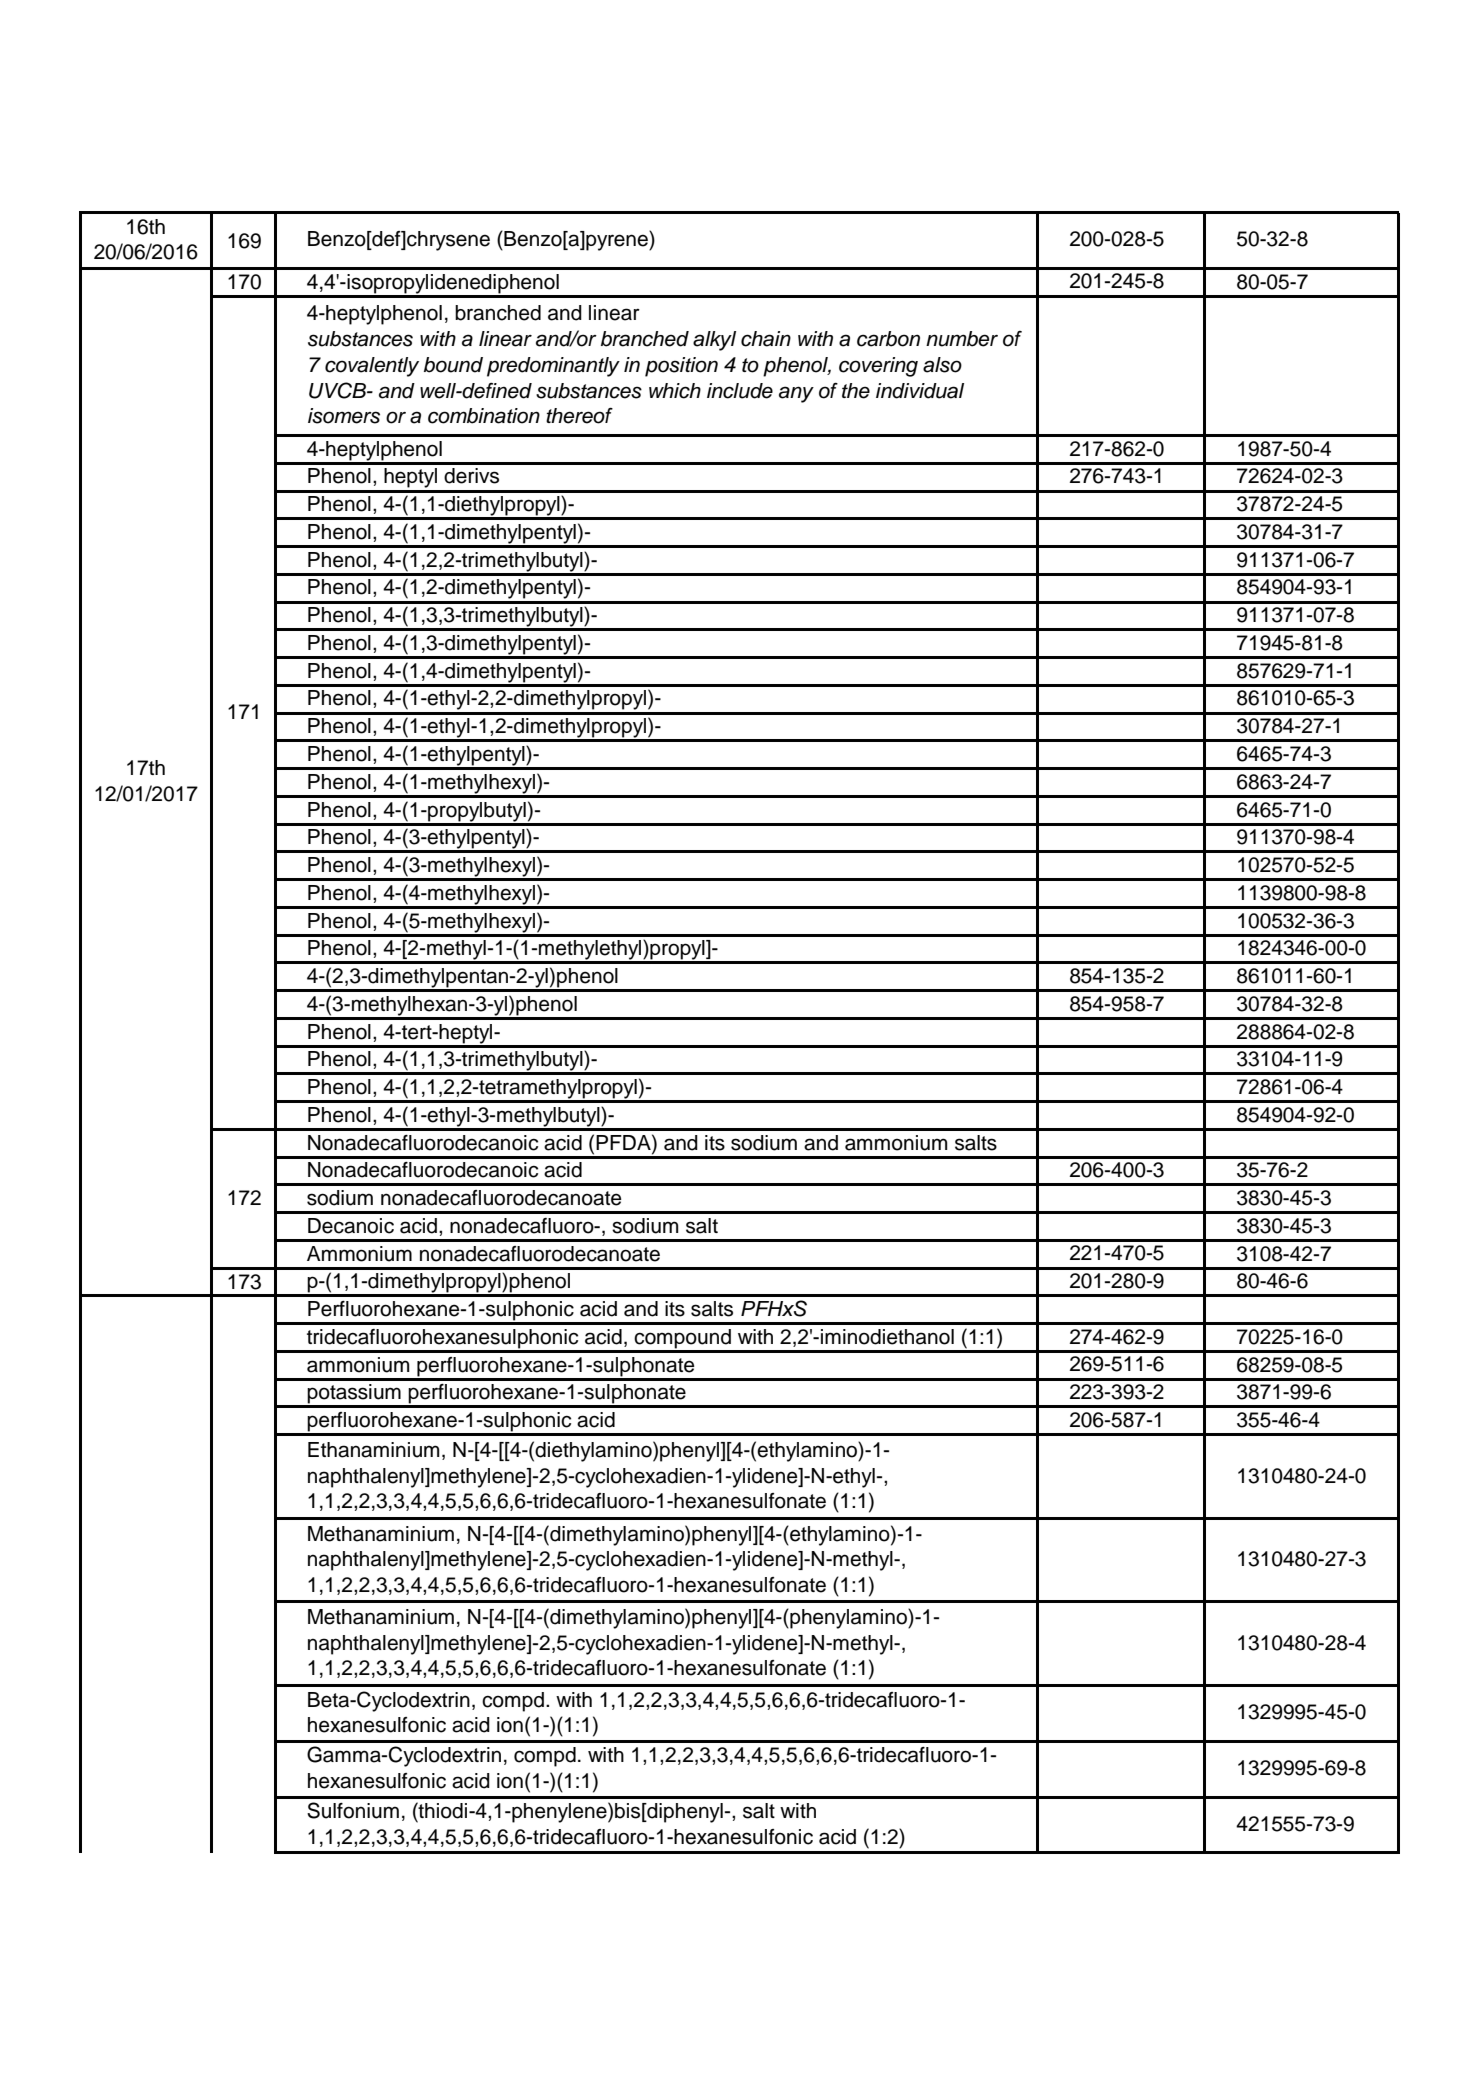 The height and width of the image is (2093, 1480). What do you see at coordinates (714, 341) in the image?
I see `alkyl` at bounding box center [714, 341].
